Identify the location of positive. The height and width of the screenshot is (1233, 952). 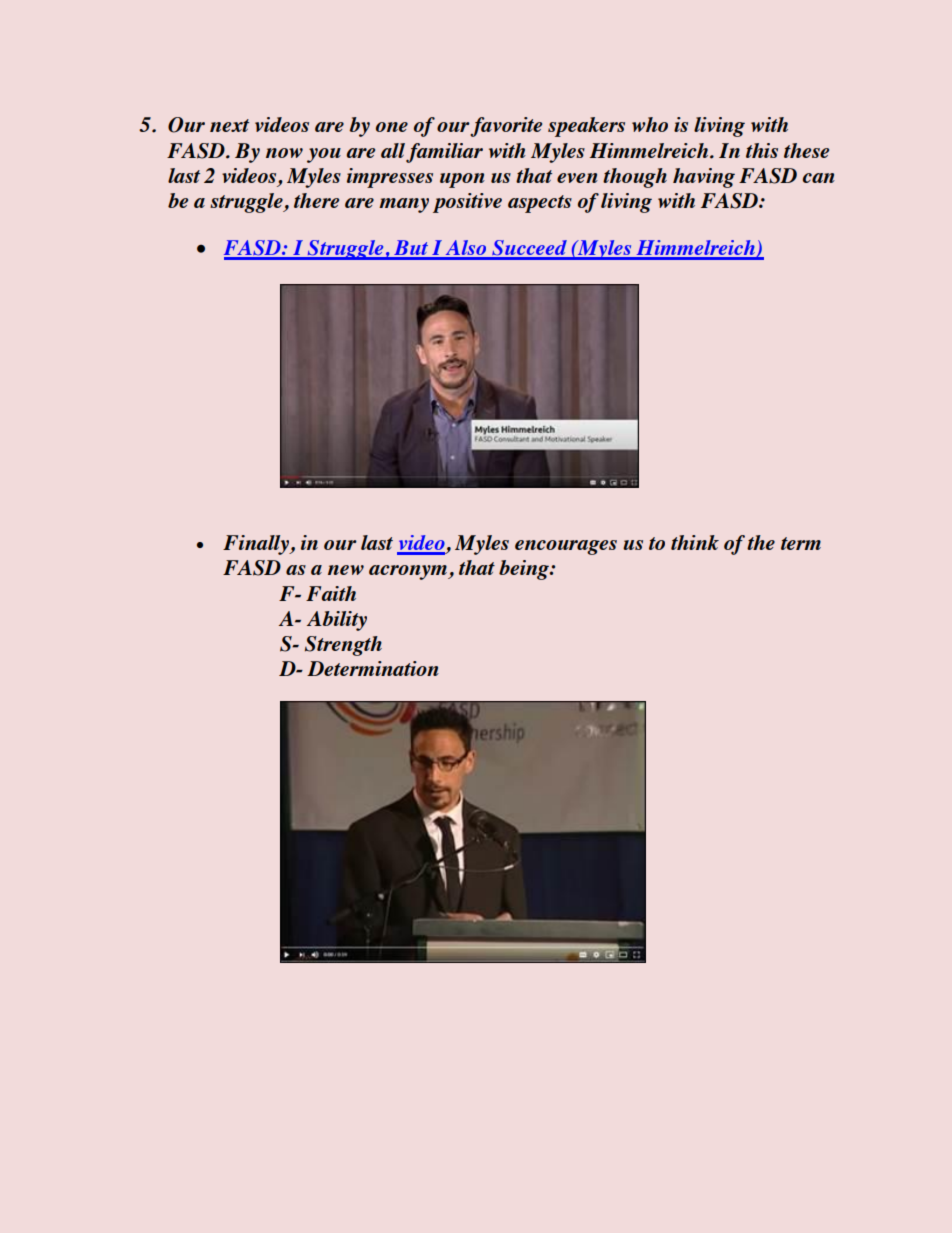
(467, 203).
